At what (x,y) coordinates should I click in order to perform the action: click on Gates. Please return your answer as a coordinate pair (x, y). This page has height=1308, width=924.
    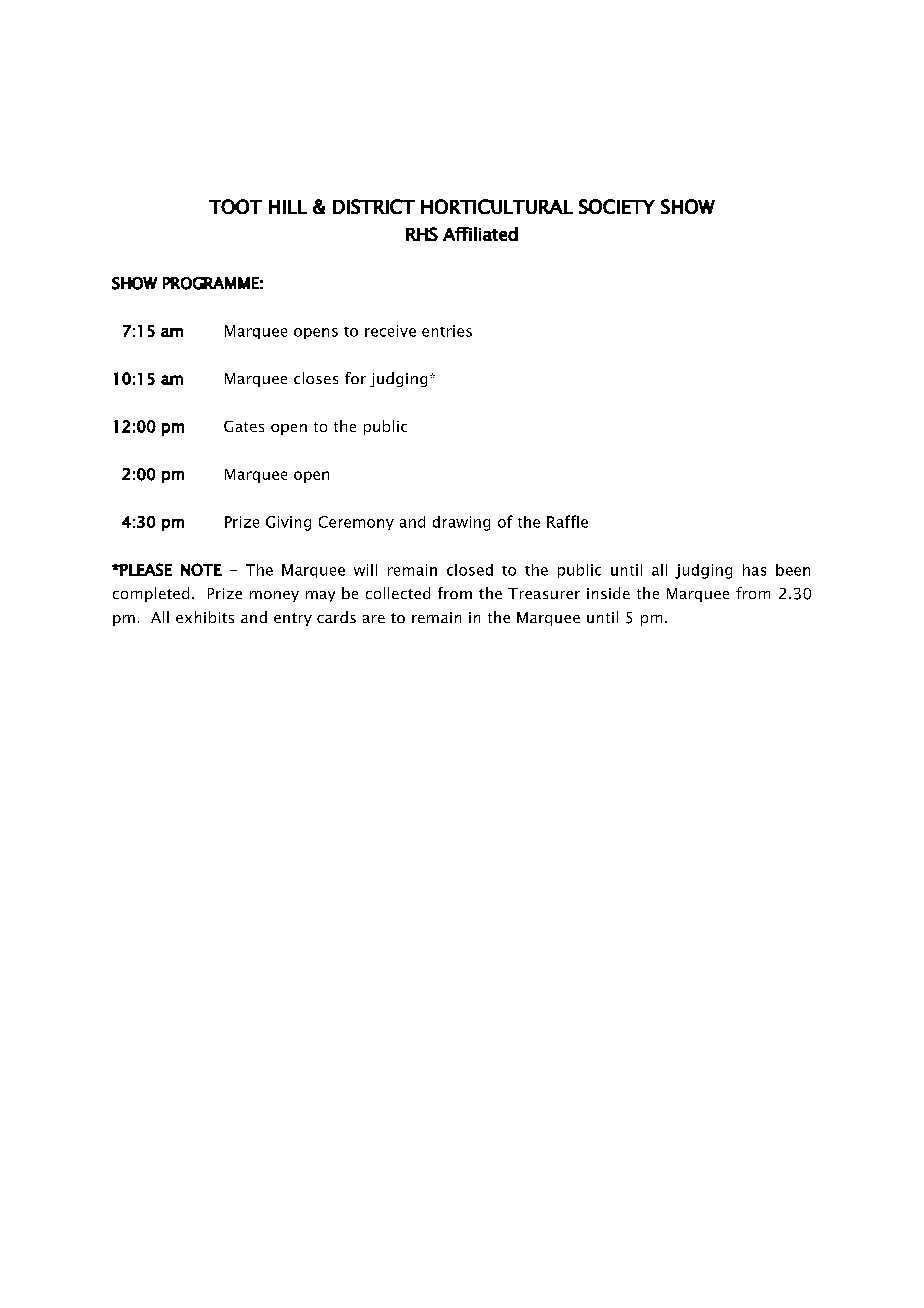
    Looking at the image, I should click on (244, 426).
